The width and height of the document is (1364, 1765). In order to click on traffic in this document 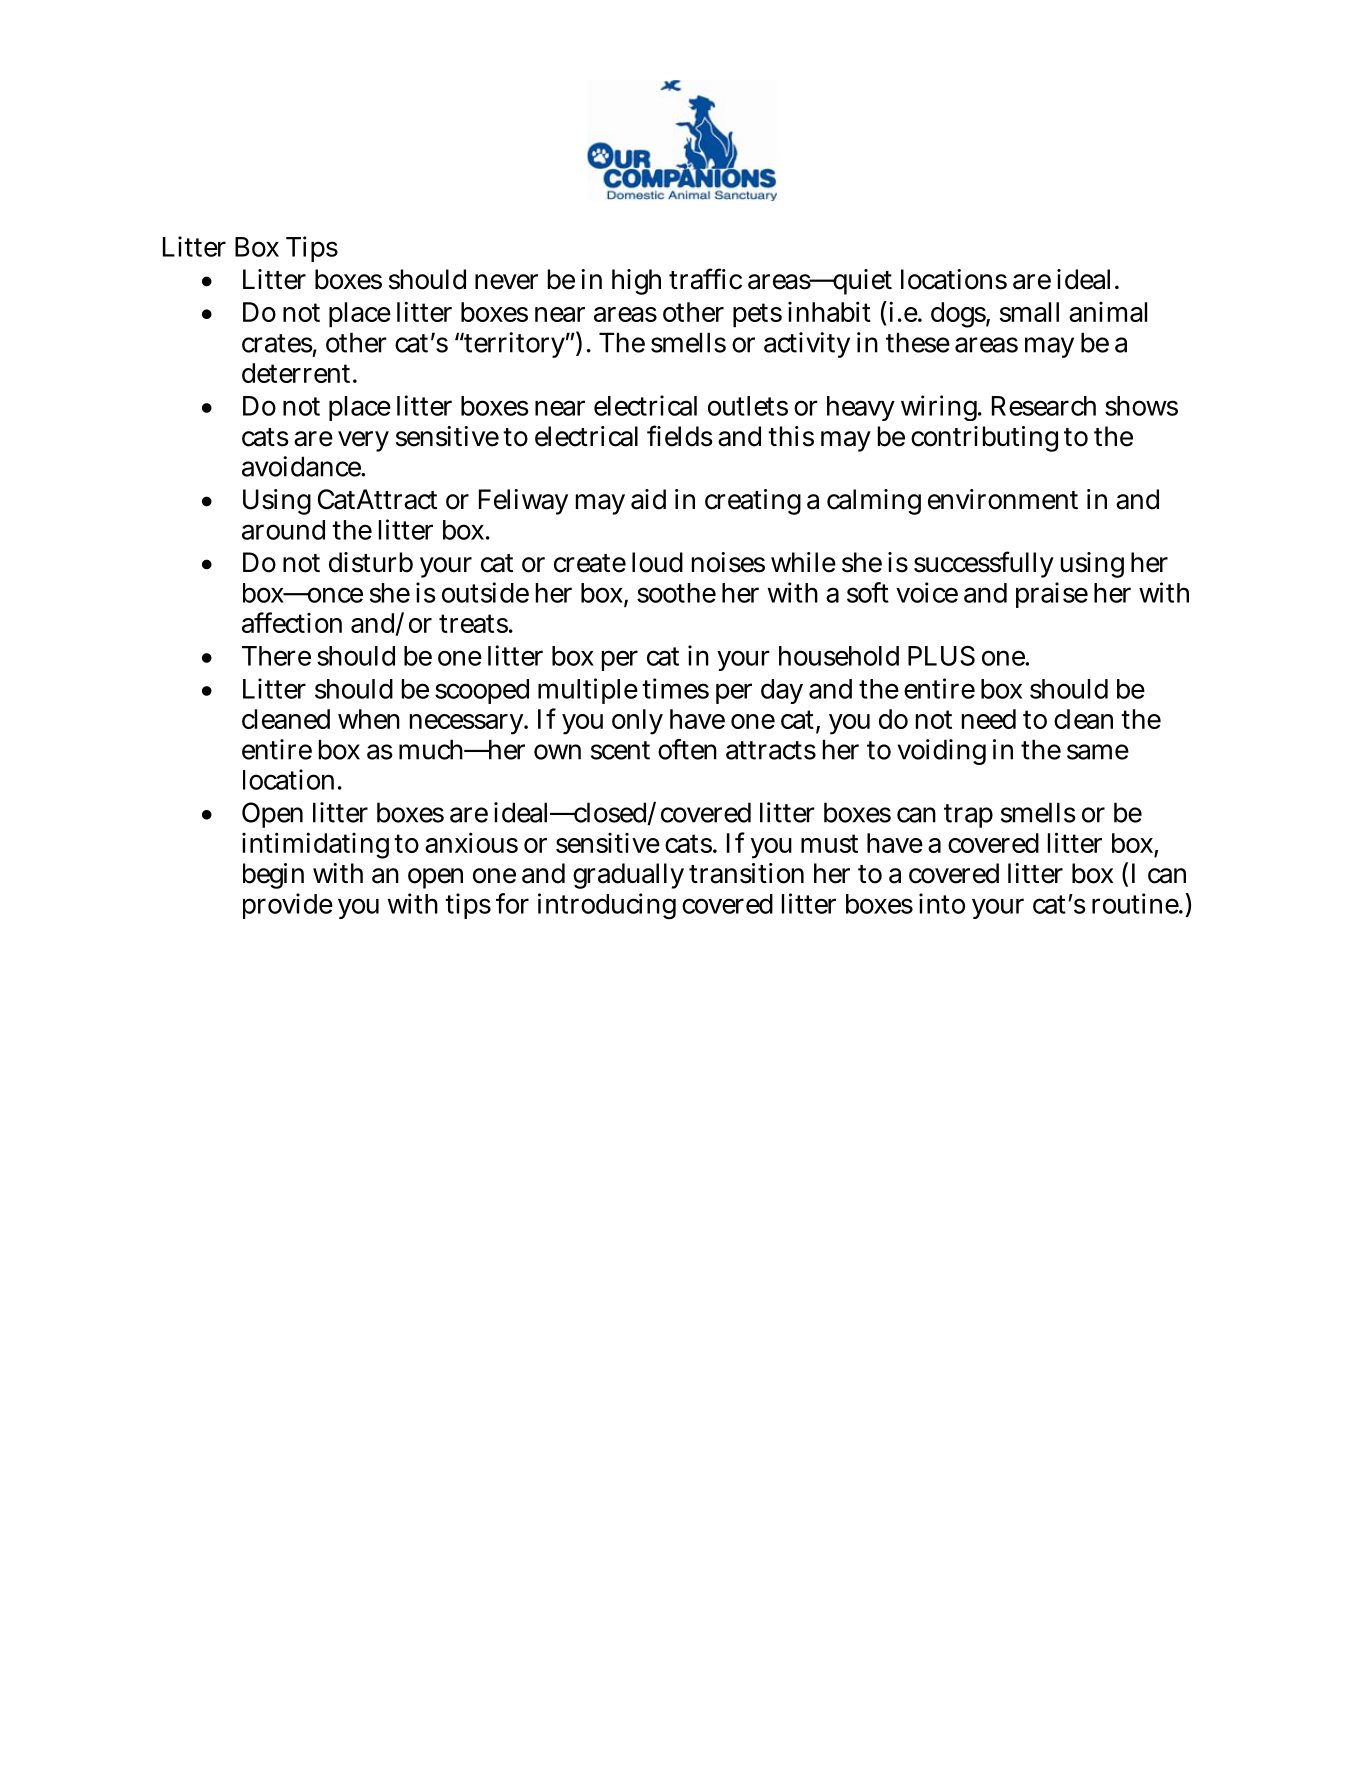, I will do `click(705, 279)`.
